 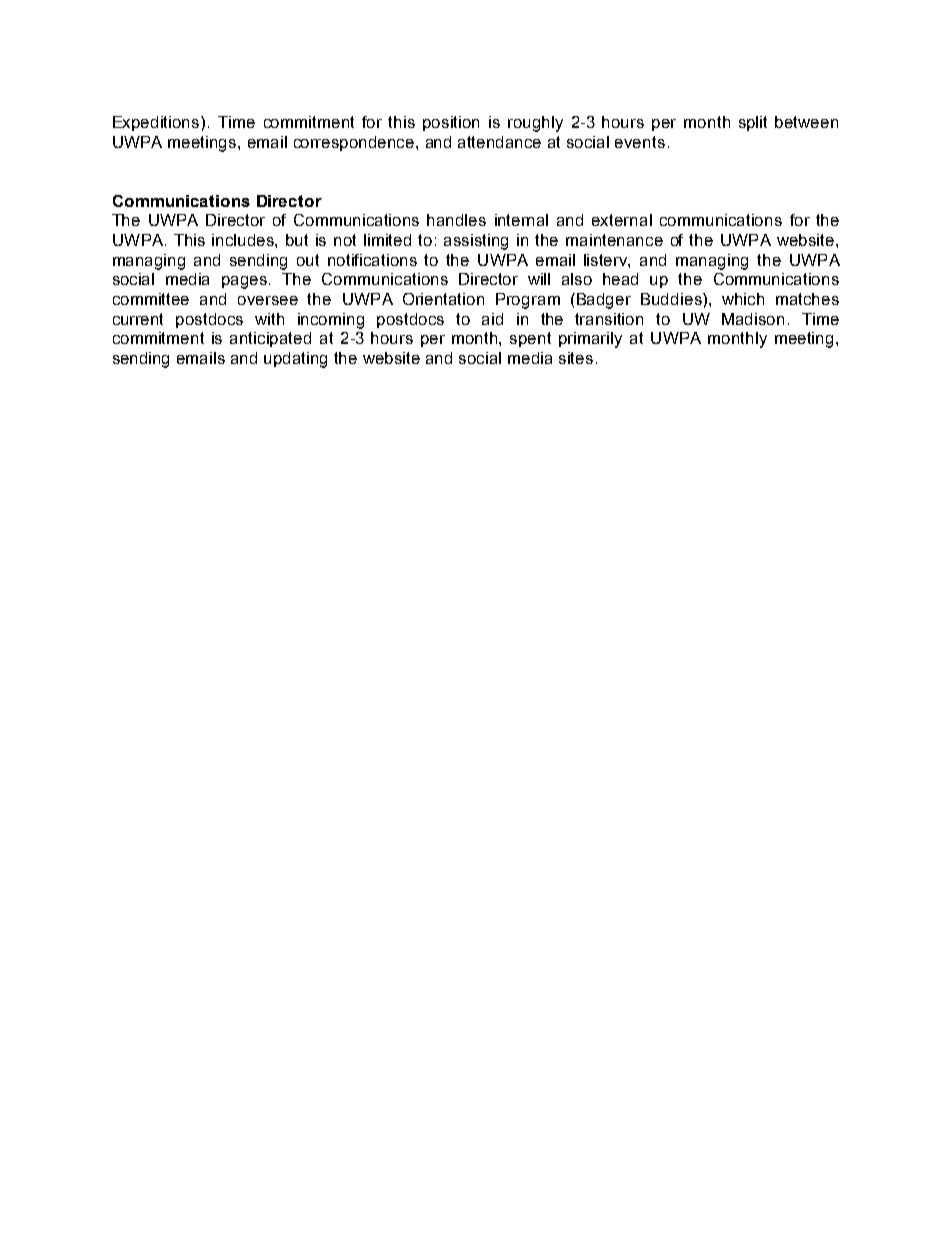 What do you see at coordinates (355, 143) in the screenshot?
I see `correspondence` at bounding box center [355, 143].
